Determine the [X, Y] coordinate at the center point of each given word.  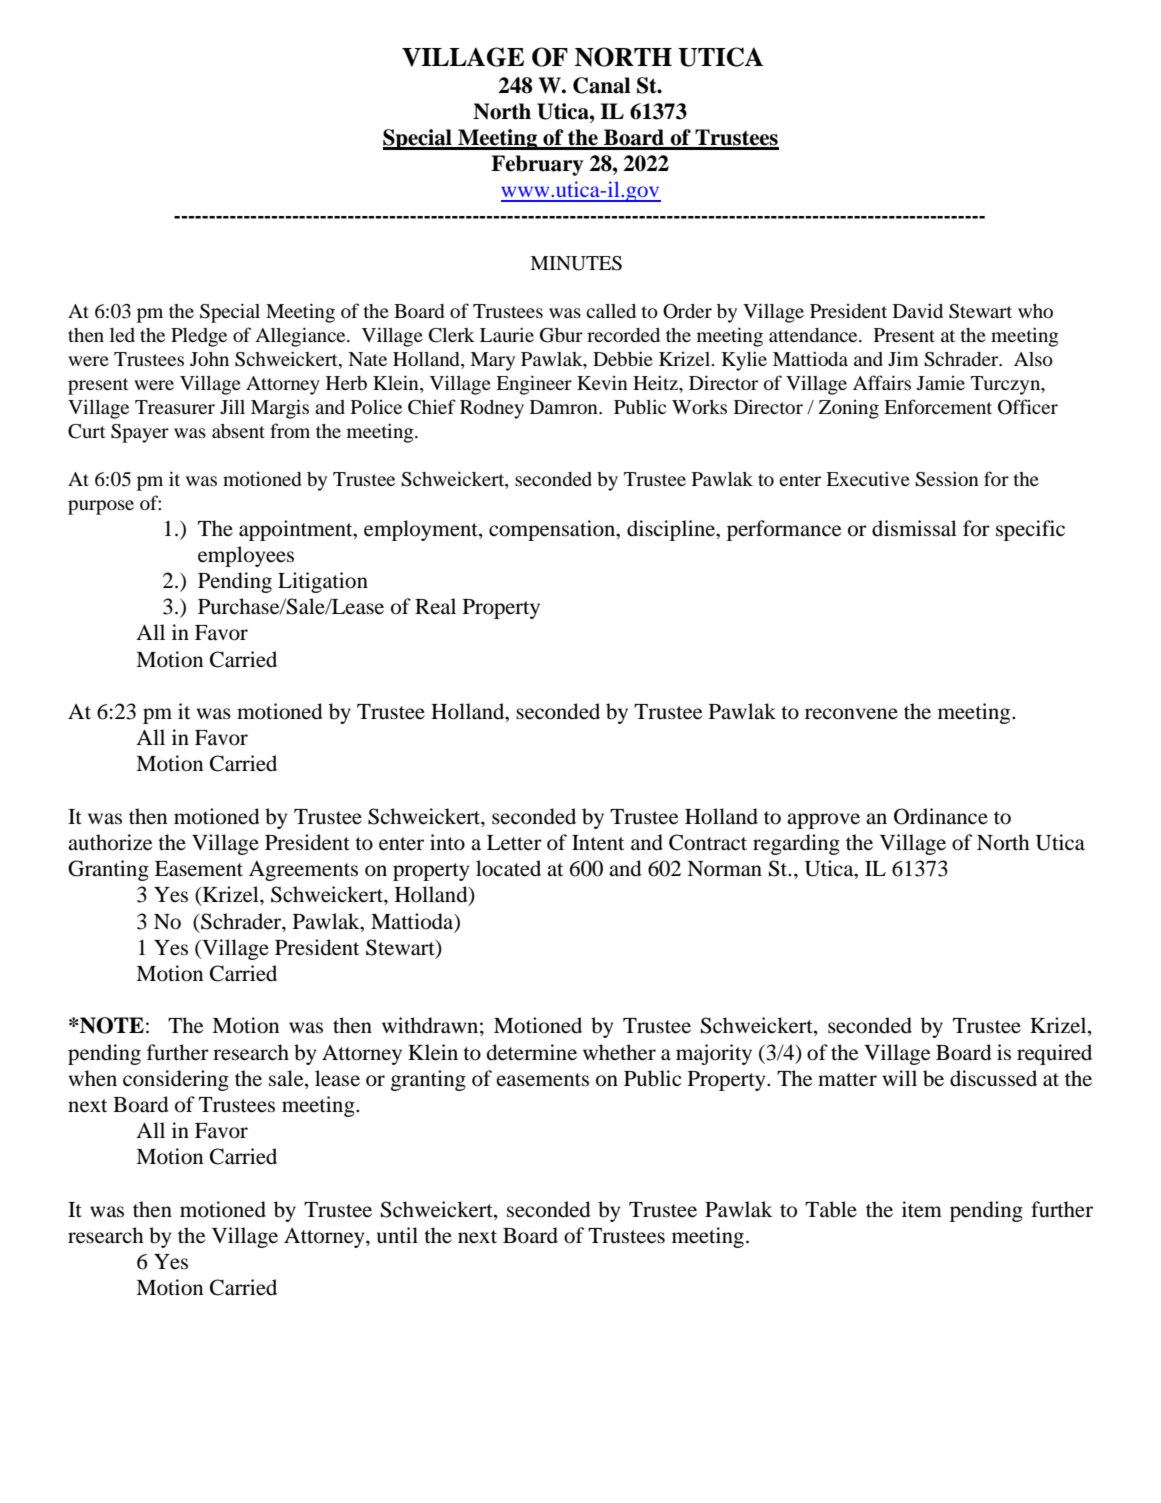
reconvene [851, 714]
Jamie [941, 383]
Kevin [602, 383]
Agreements [303, 871]
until [397, 1235]
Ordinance [941, 816]
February [537, 165]
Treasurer [175, 407]
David [918, 310]
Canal [602, 85]
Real [435, 606]
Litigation [323, 582]
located [508, 868]
